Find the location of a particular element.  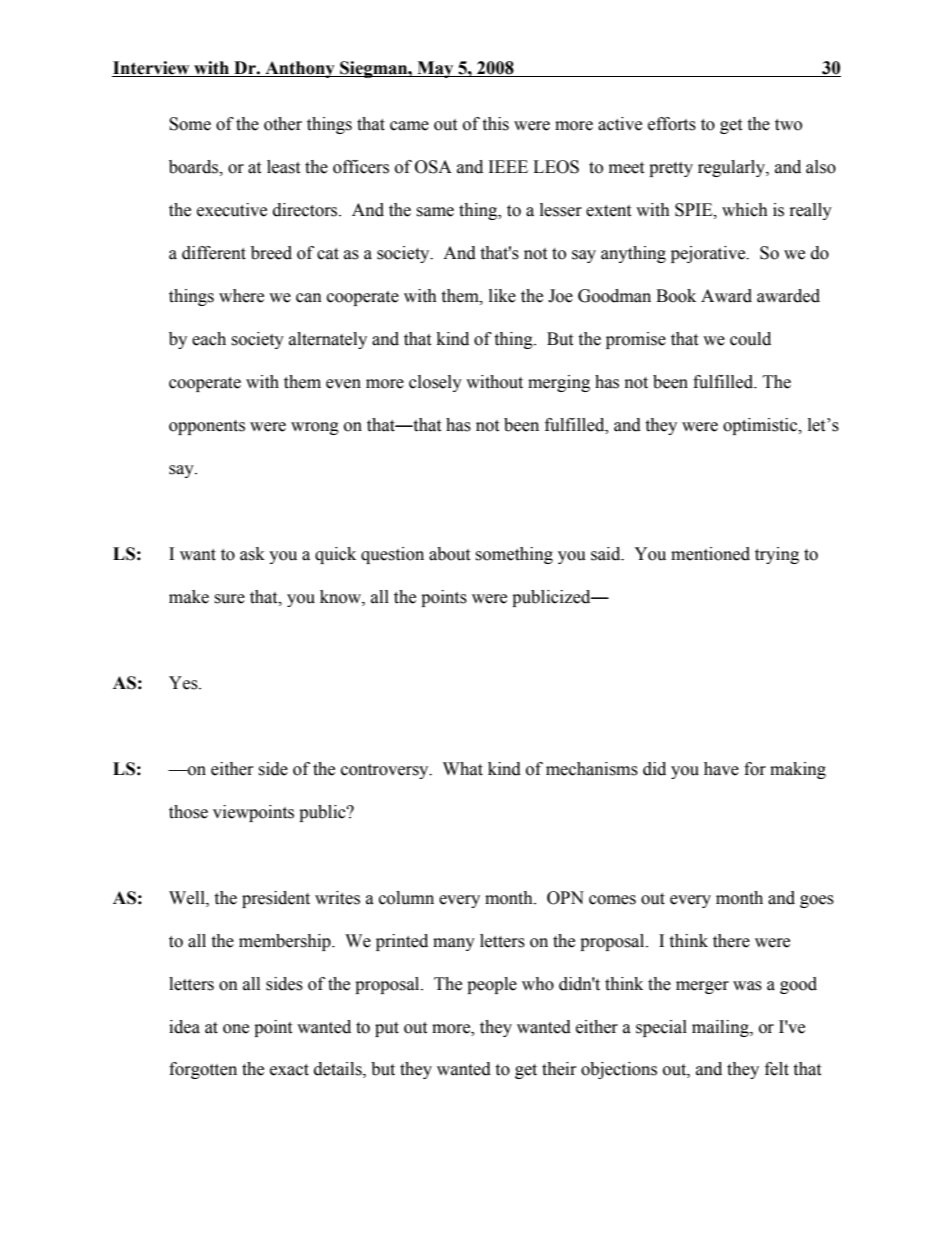

two is located at coordinates (788, 125).
